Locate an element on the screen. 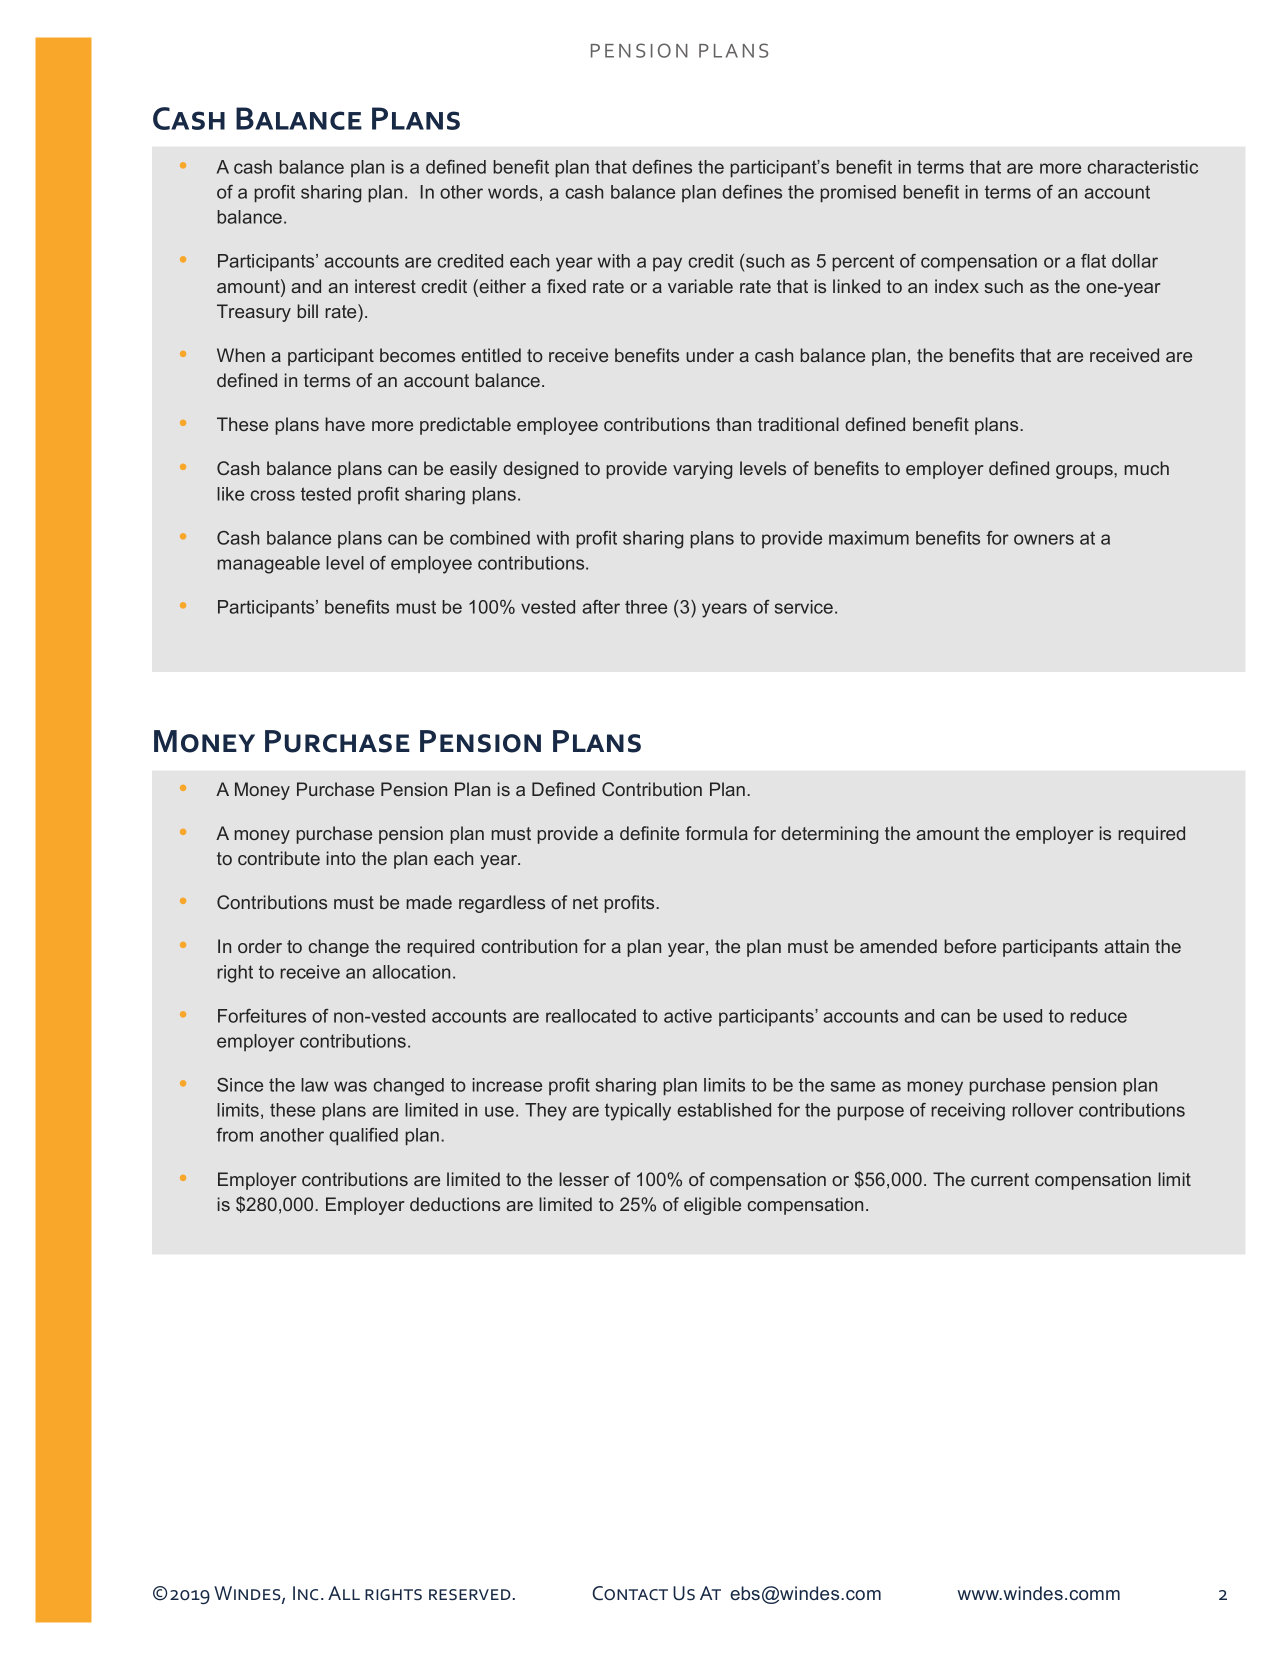  tested is located at coordinates (326, 494).
